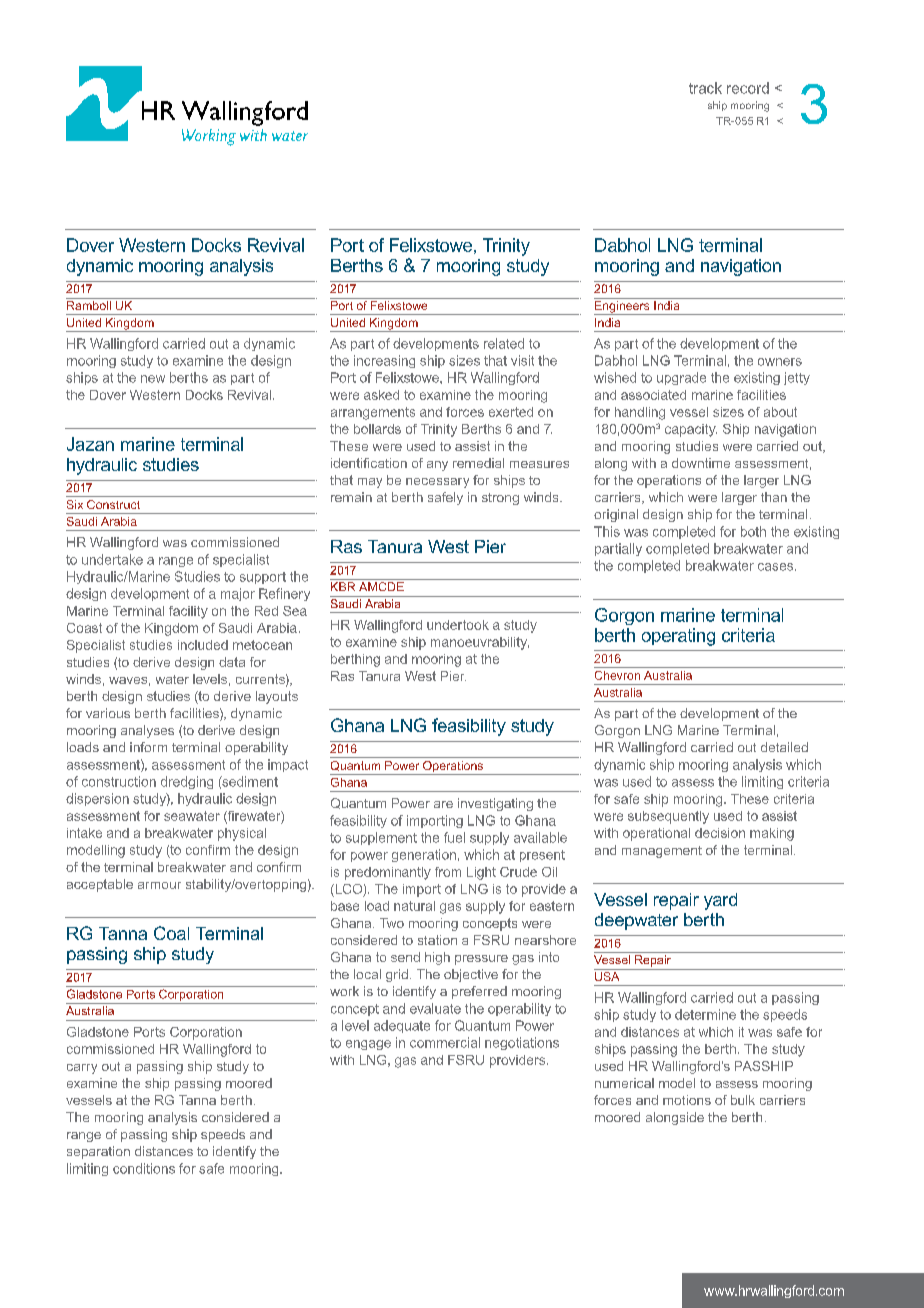 This screenshot has height=1308, width=924. What do you see at coordinates (153, 379) in the screenshot?
I see `new` at bounding box center [153, 379].
